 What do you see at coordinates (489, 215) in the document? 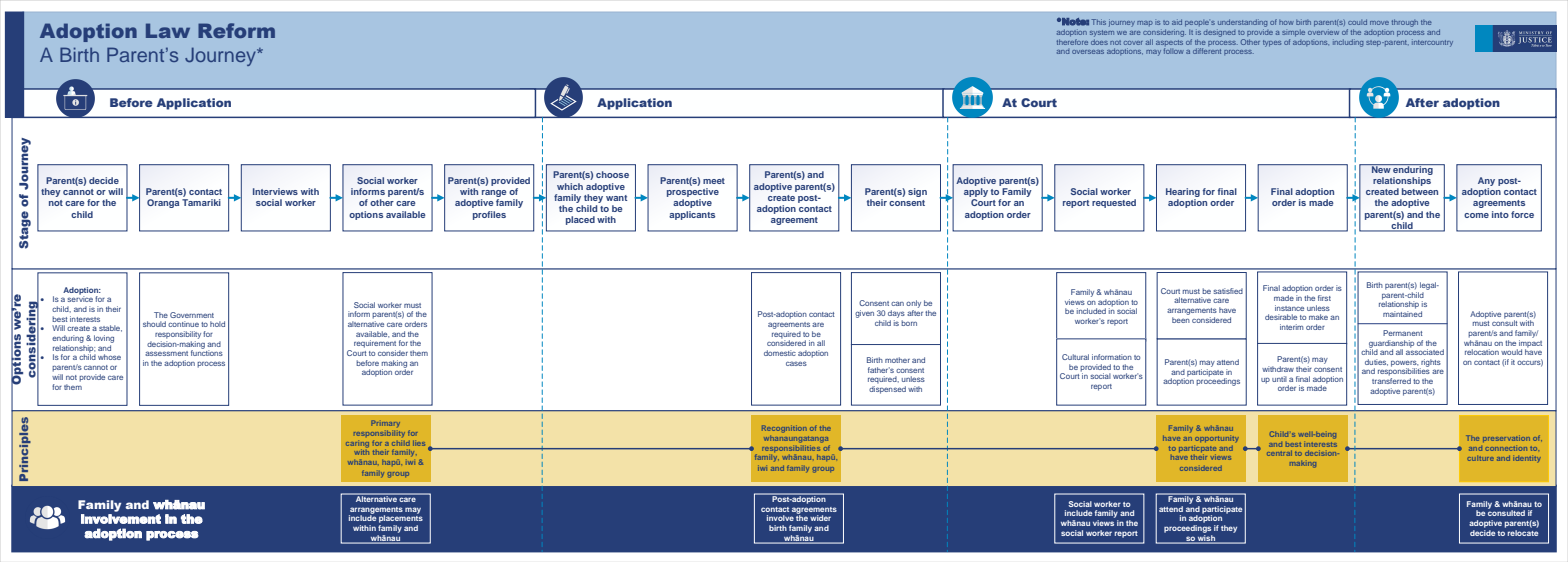
I see `profiles` at bounding box center [489, 215].
